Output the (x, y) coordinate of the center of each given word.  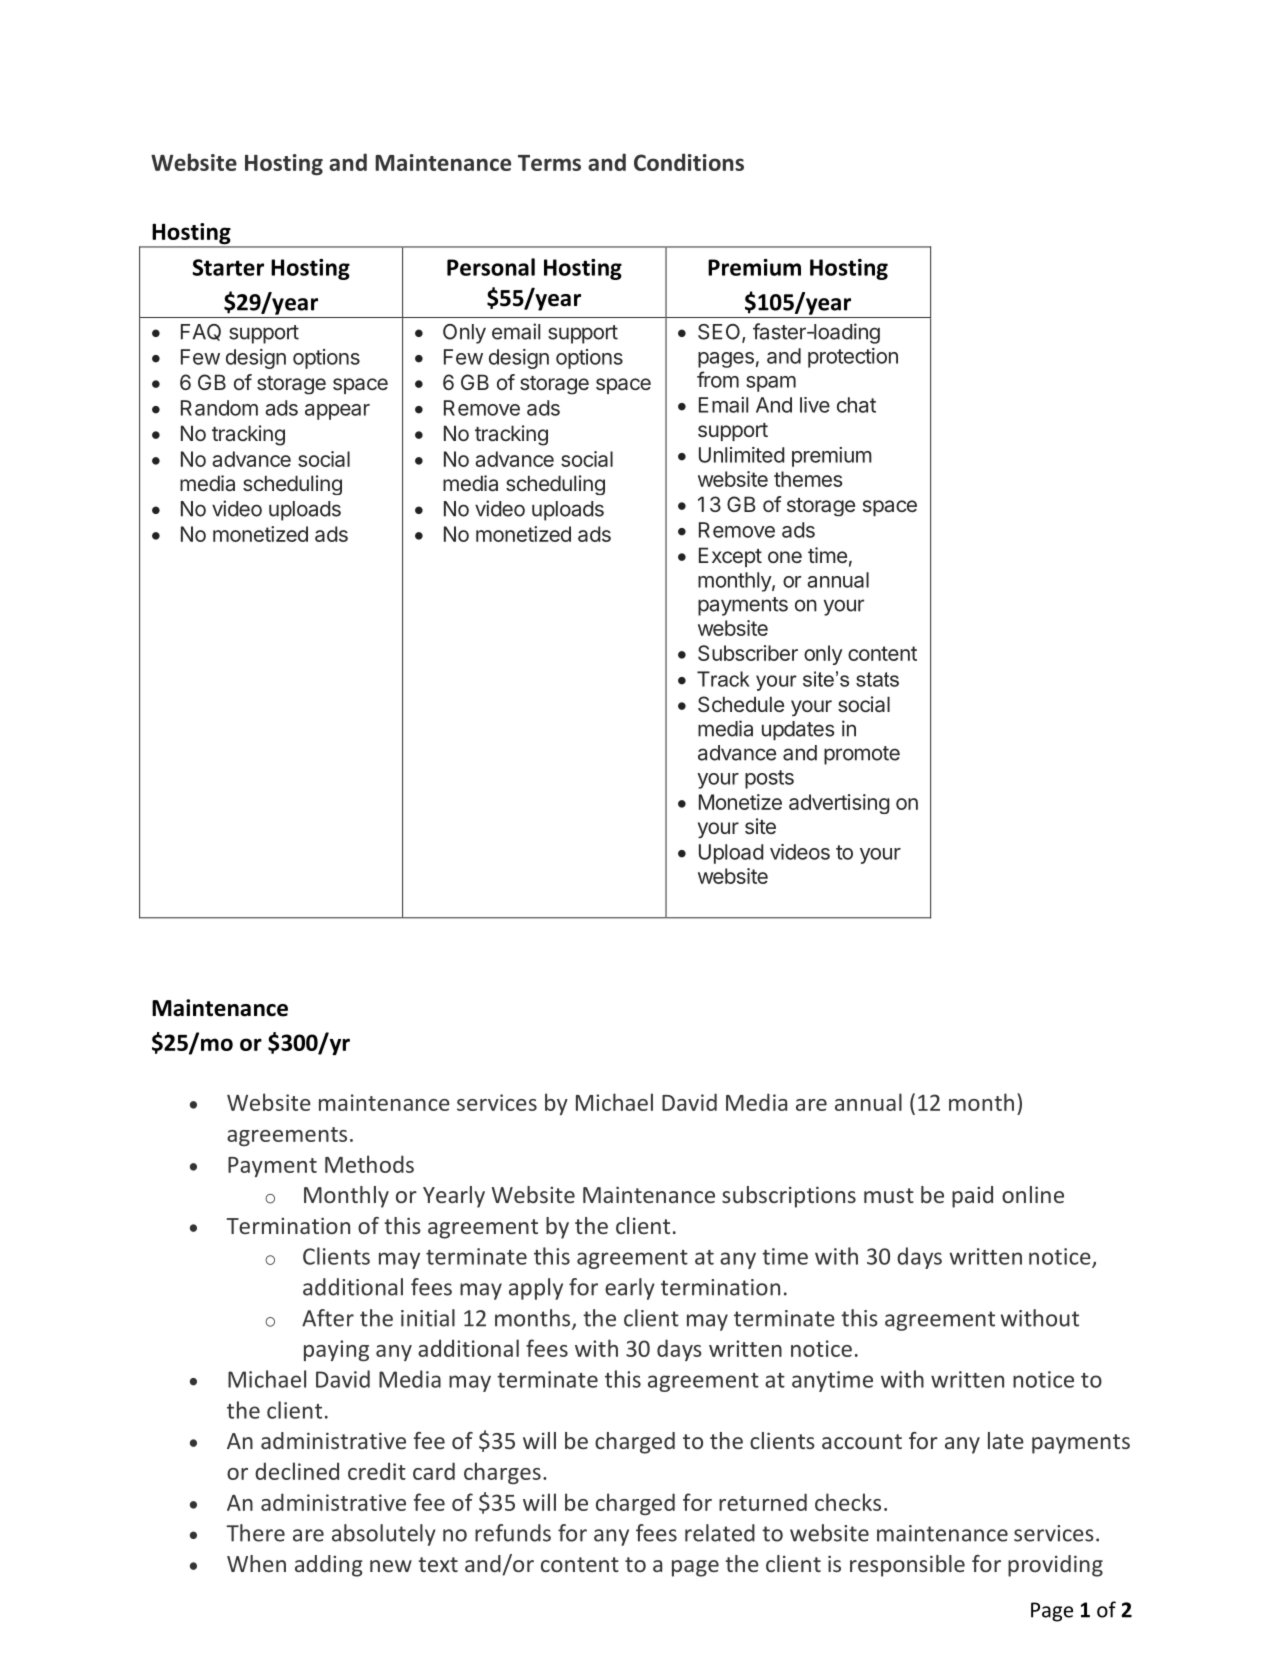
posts (769, 779)
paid (972, 1197)
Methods (369, 1164)
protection (853, 358)
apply (536, 1289)
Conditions (689, 162)
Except (730, 557)
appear (337, 412)
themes (808, 479)
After (328, 1318)
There (255, 1533)
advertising (839, 804)
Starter (228, 267)
